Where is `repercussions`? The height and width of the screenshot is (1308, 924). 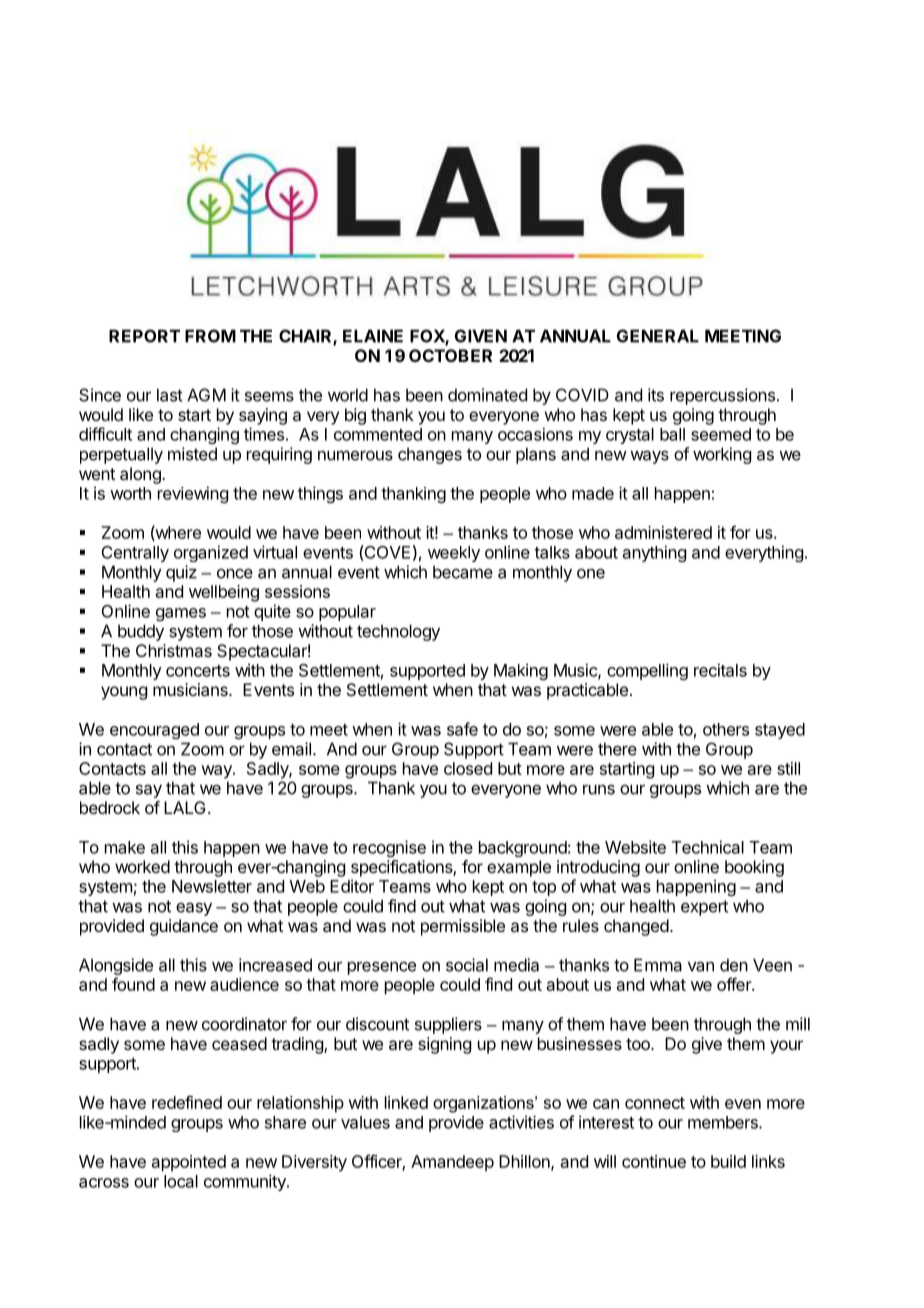
repercussions is located at coordinates (722, 396).
